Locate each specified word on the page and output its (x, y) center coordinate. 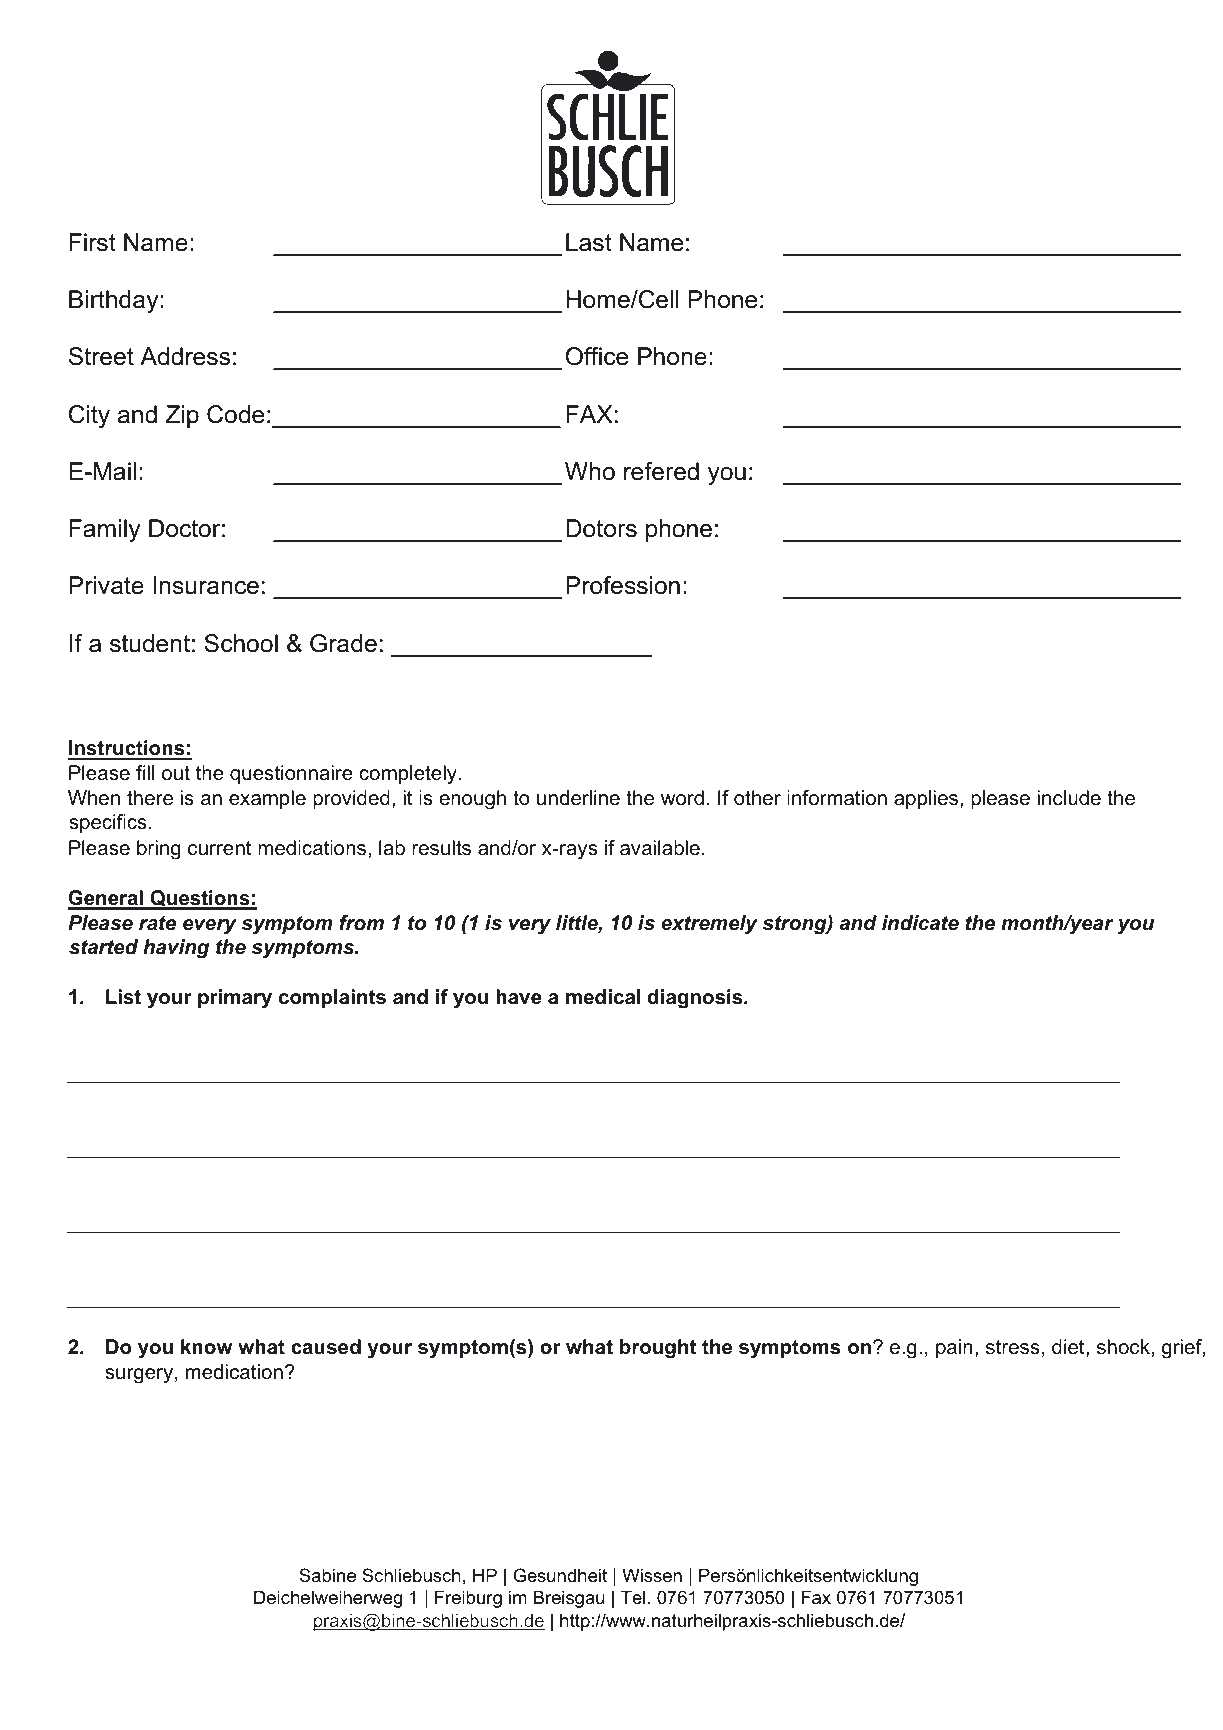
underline (578, 798)
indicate (920, 923)
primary (235, 999)
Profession (623, 585)
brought (658, 1349)
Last (589, 242)
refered (661, 471)
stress (1013, 1347)
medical (603, 997)
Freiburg (468, 1599)
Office (597, 356)
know (206, 1347)
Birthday (115, 301)
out (176, 773)
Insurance (206, 585)
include (1069, 798)
